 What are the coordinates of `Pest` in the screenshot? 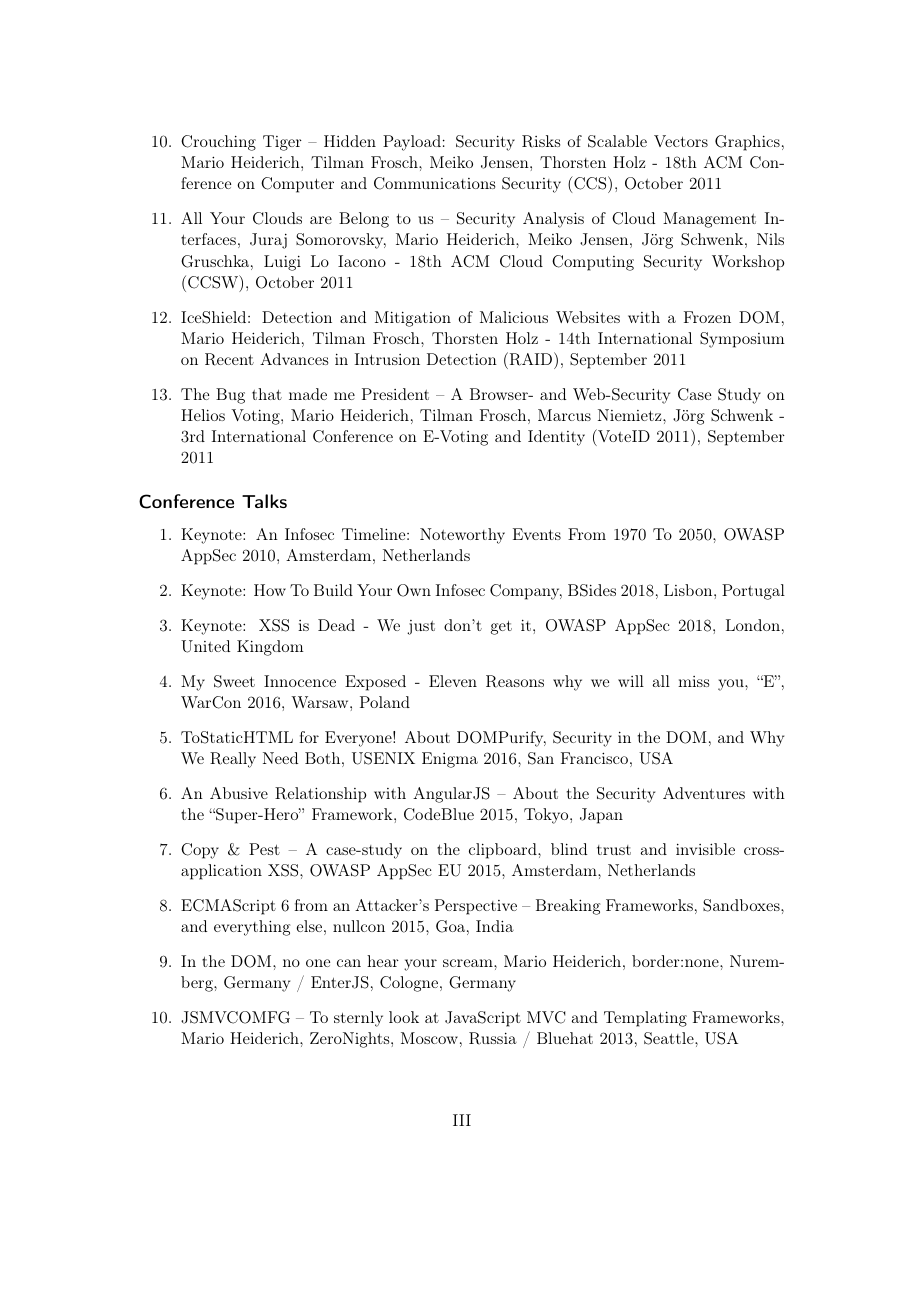 It's located at (264, 849).
